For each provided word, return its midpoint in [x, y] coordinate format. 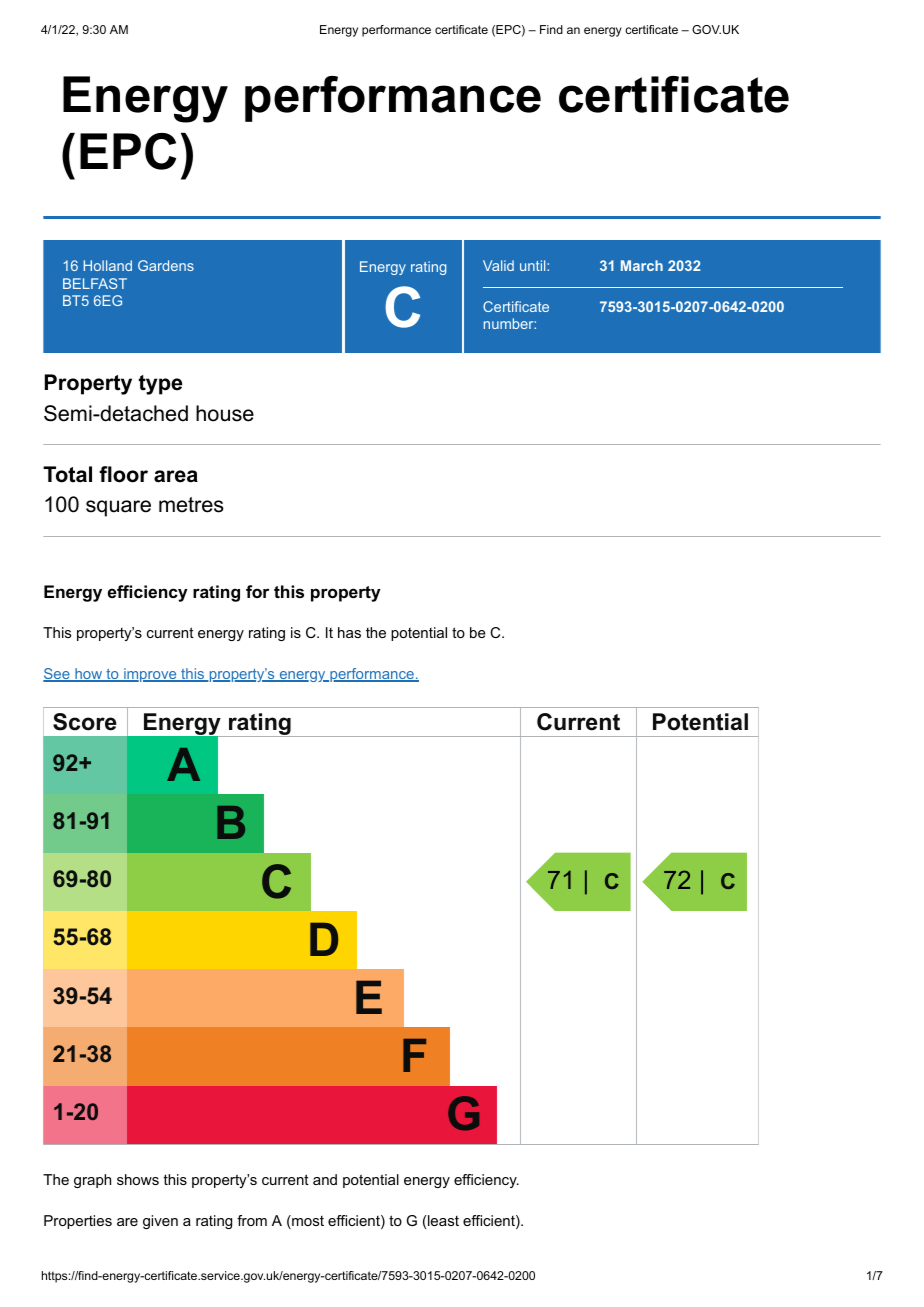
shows [138, 1179]
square [118, 508]
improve [150, 675]
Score [85, 722]
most [307, 1222]
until [534, 265]
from [252, 1220]
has [349, 632]
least [442, 1220]
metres [191, 505]
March [642, 265]
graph [92, 1181]
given [160, 1222]
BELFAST [95, 283]
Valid [498, 265]
